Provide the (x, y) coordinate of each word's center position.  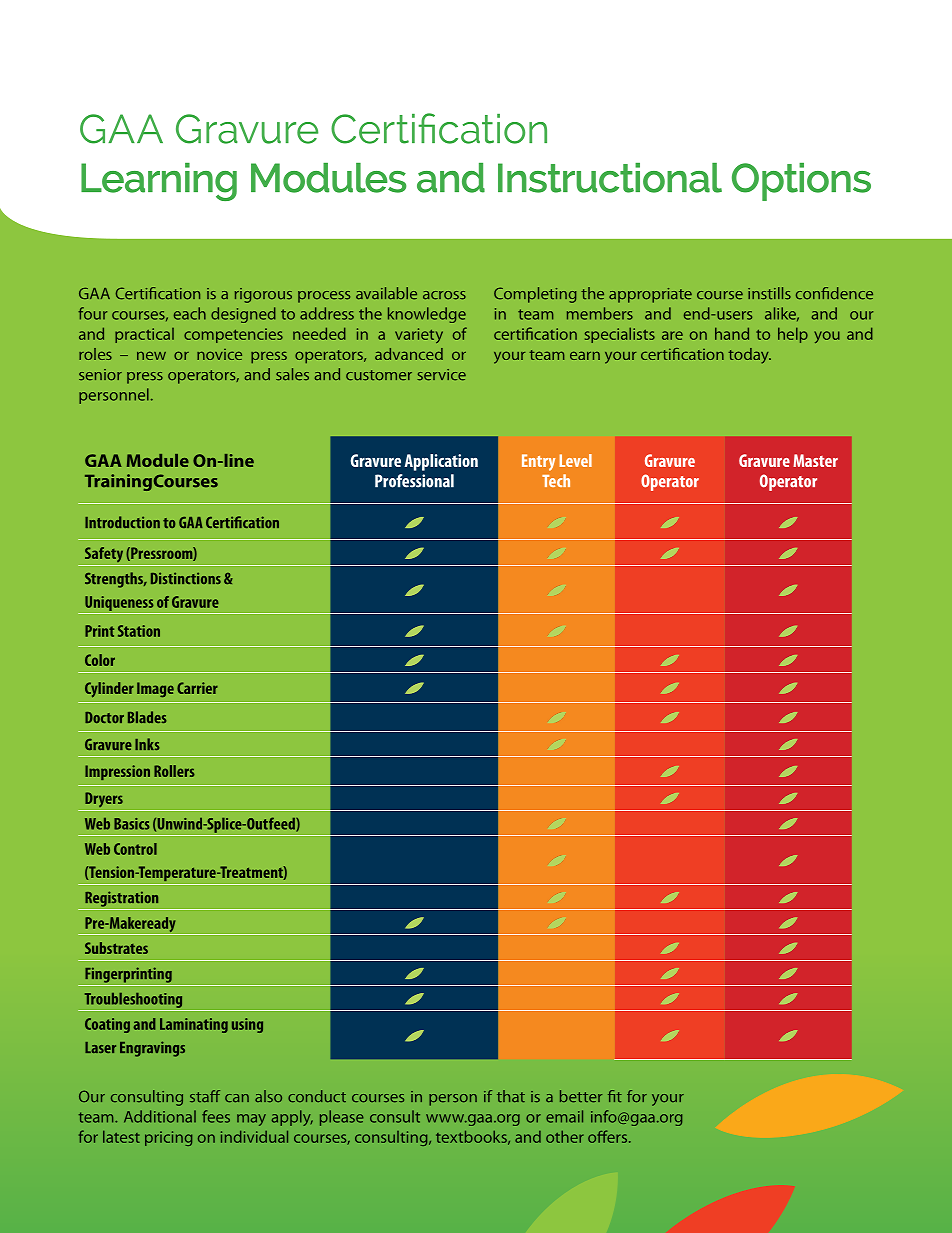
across (444, 295)
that (511, 1096)
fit (615, 1096)
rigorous (263, 295)
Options (801, 182)
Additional (160, 1116)
